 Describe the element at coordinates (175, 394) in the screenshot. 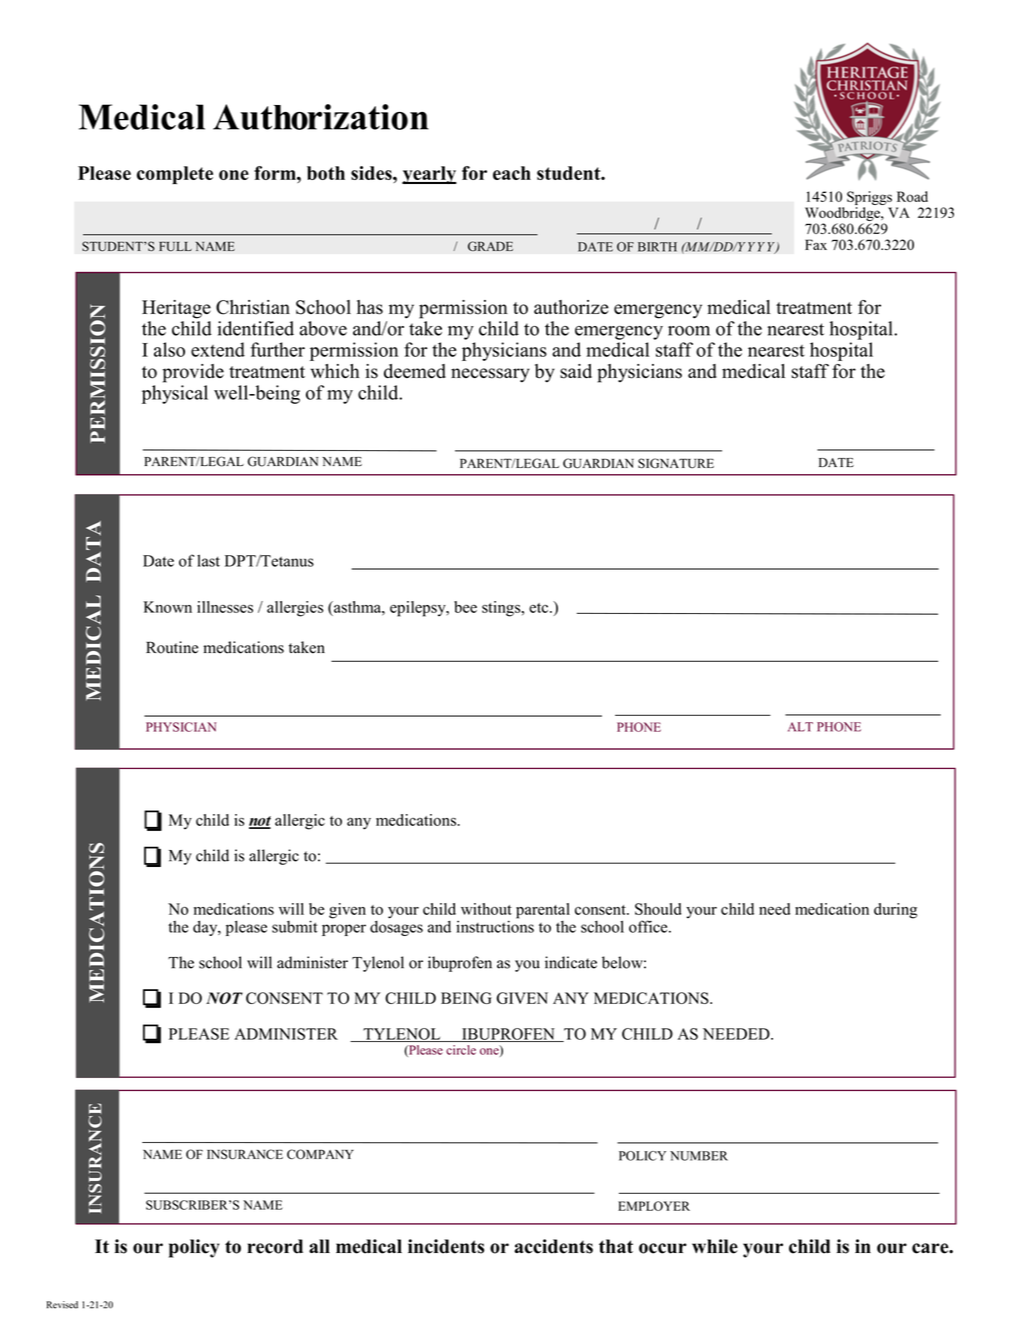

I see `physical` at that location.
